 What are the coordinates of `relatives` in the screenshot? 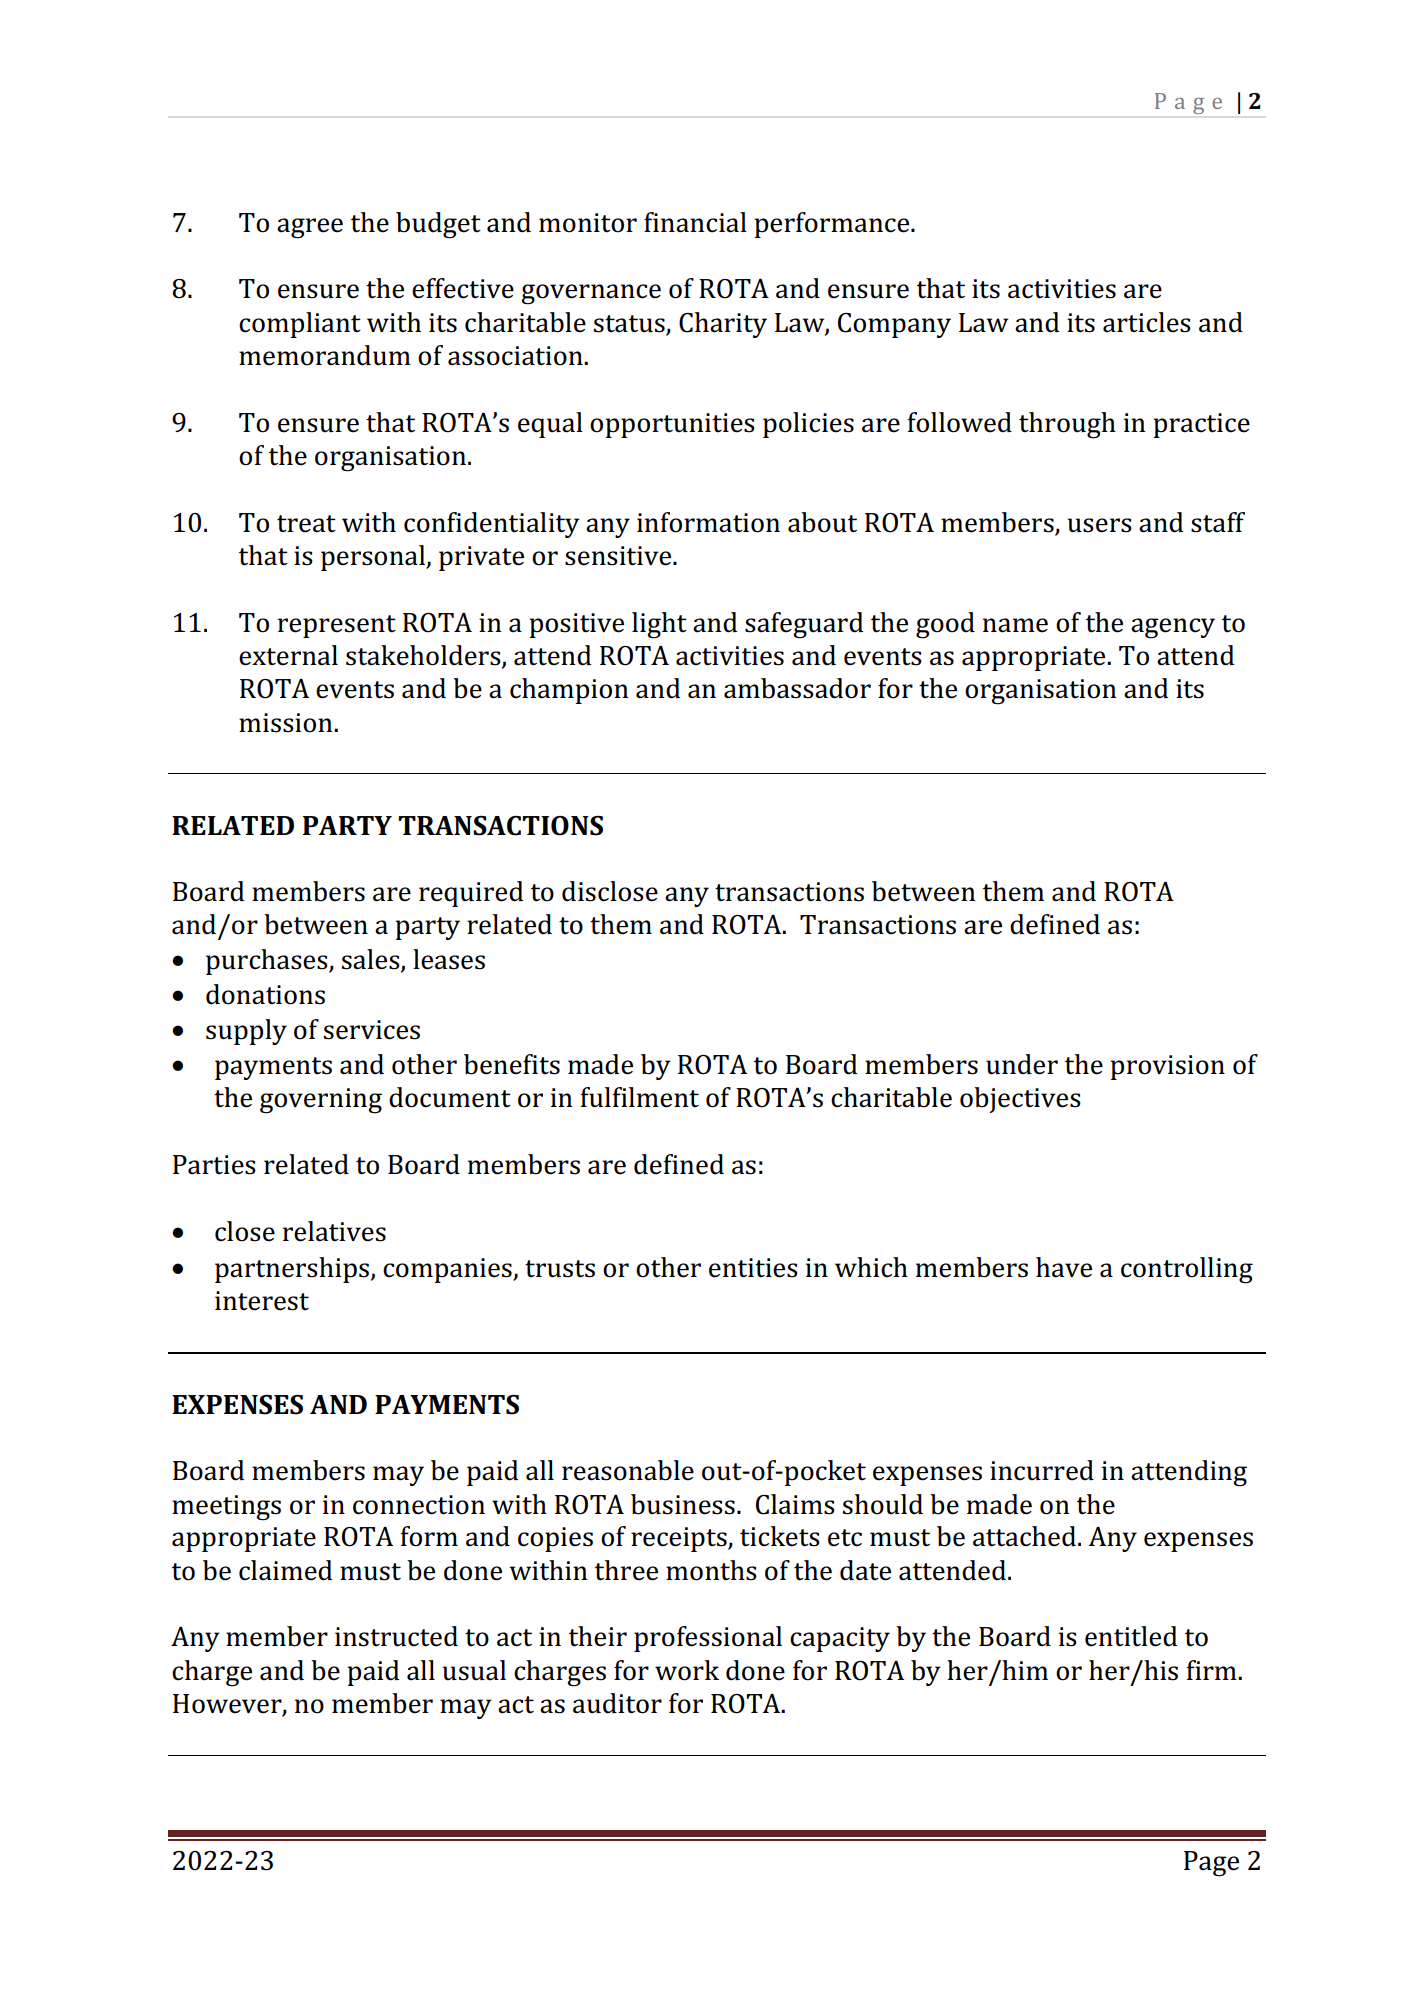 It's located at (334, 1231).
